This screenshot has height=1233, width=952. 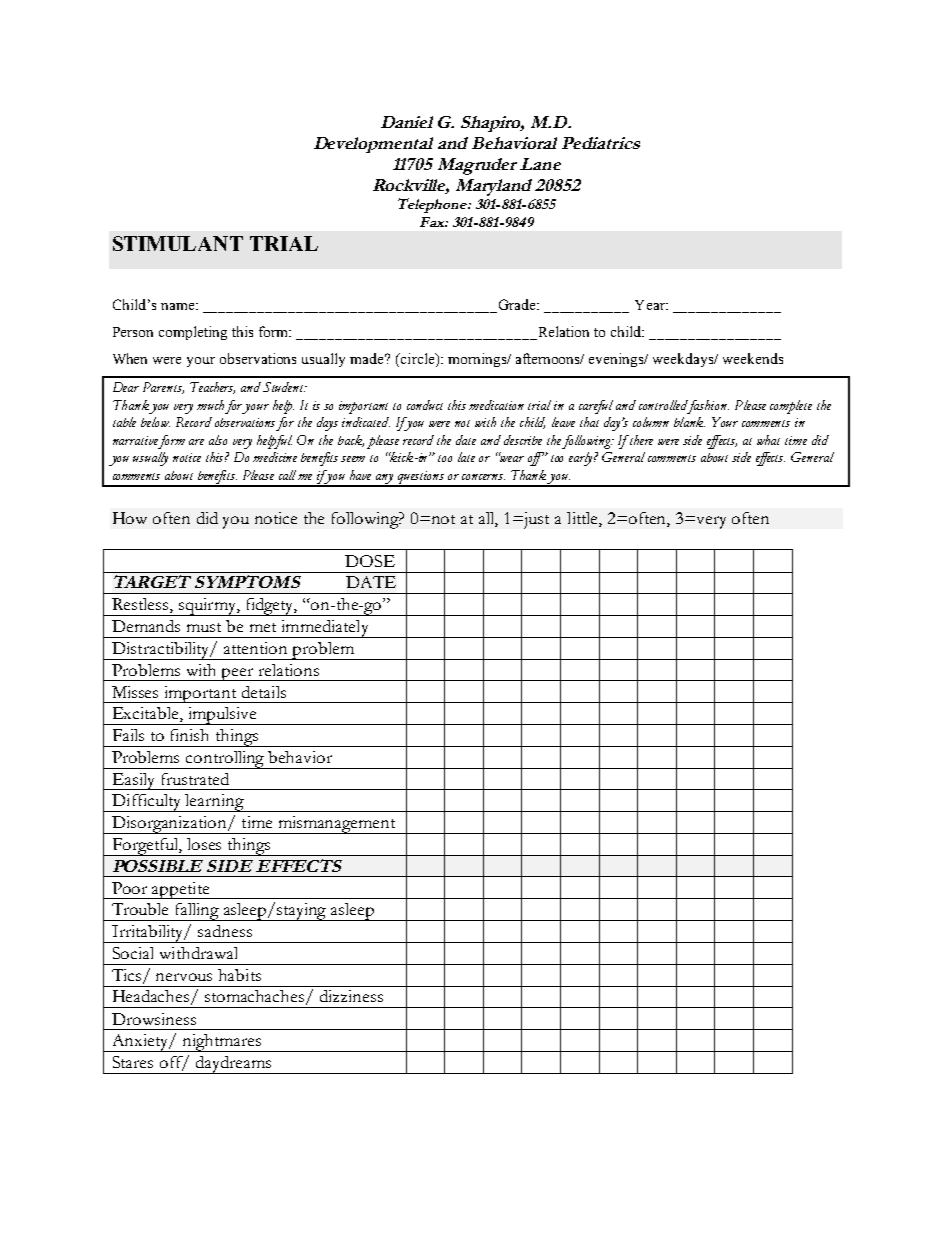 I want to click on STIMULANT, so click(x=178, y=243).
